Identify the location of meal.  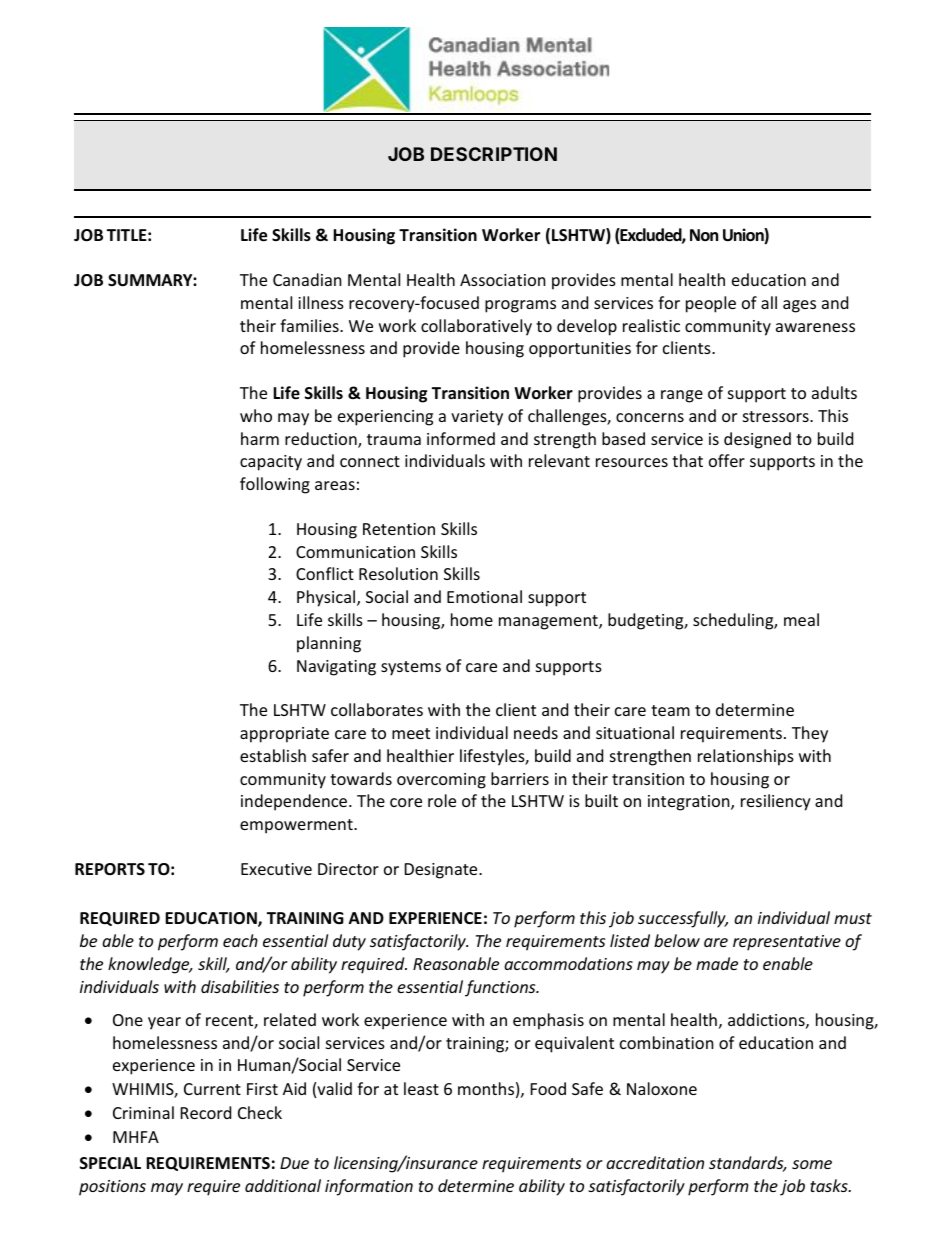
(801, 619).
